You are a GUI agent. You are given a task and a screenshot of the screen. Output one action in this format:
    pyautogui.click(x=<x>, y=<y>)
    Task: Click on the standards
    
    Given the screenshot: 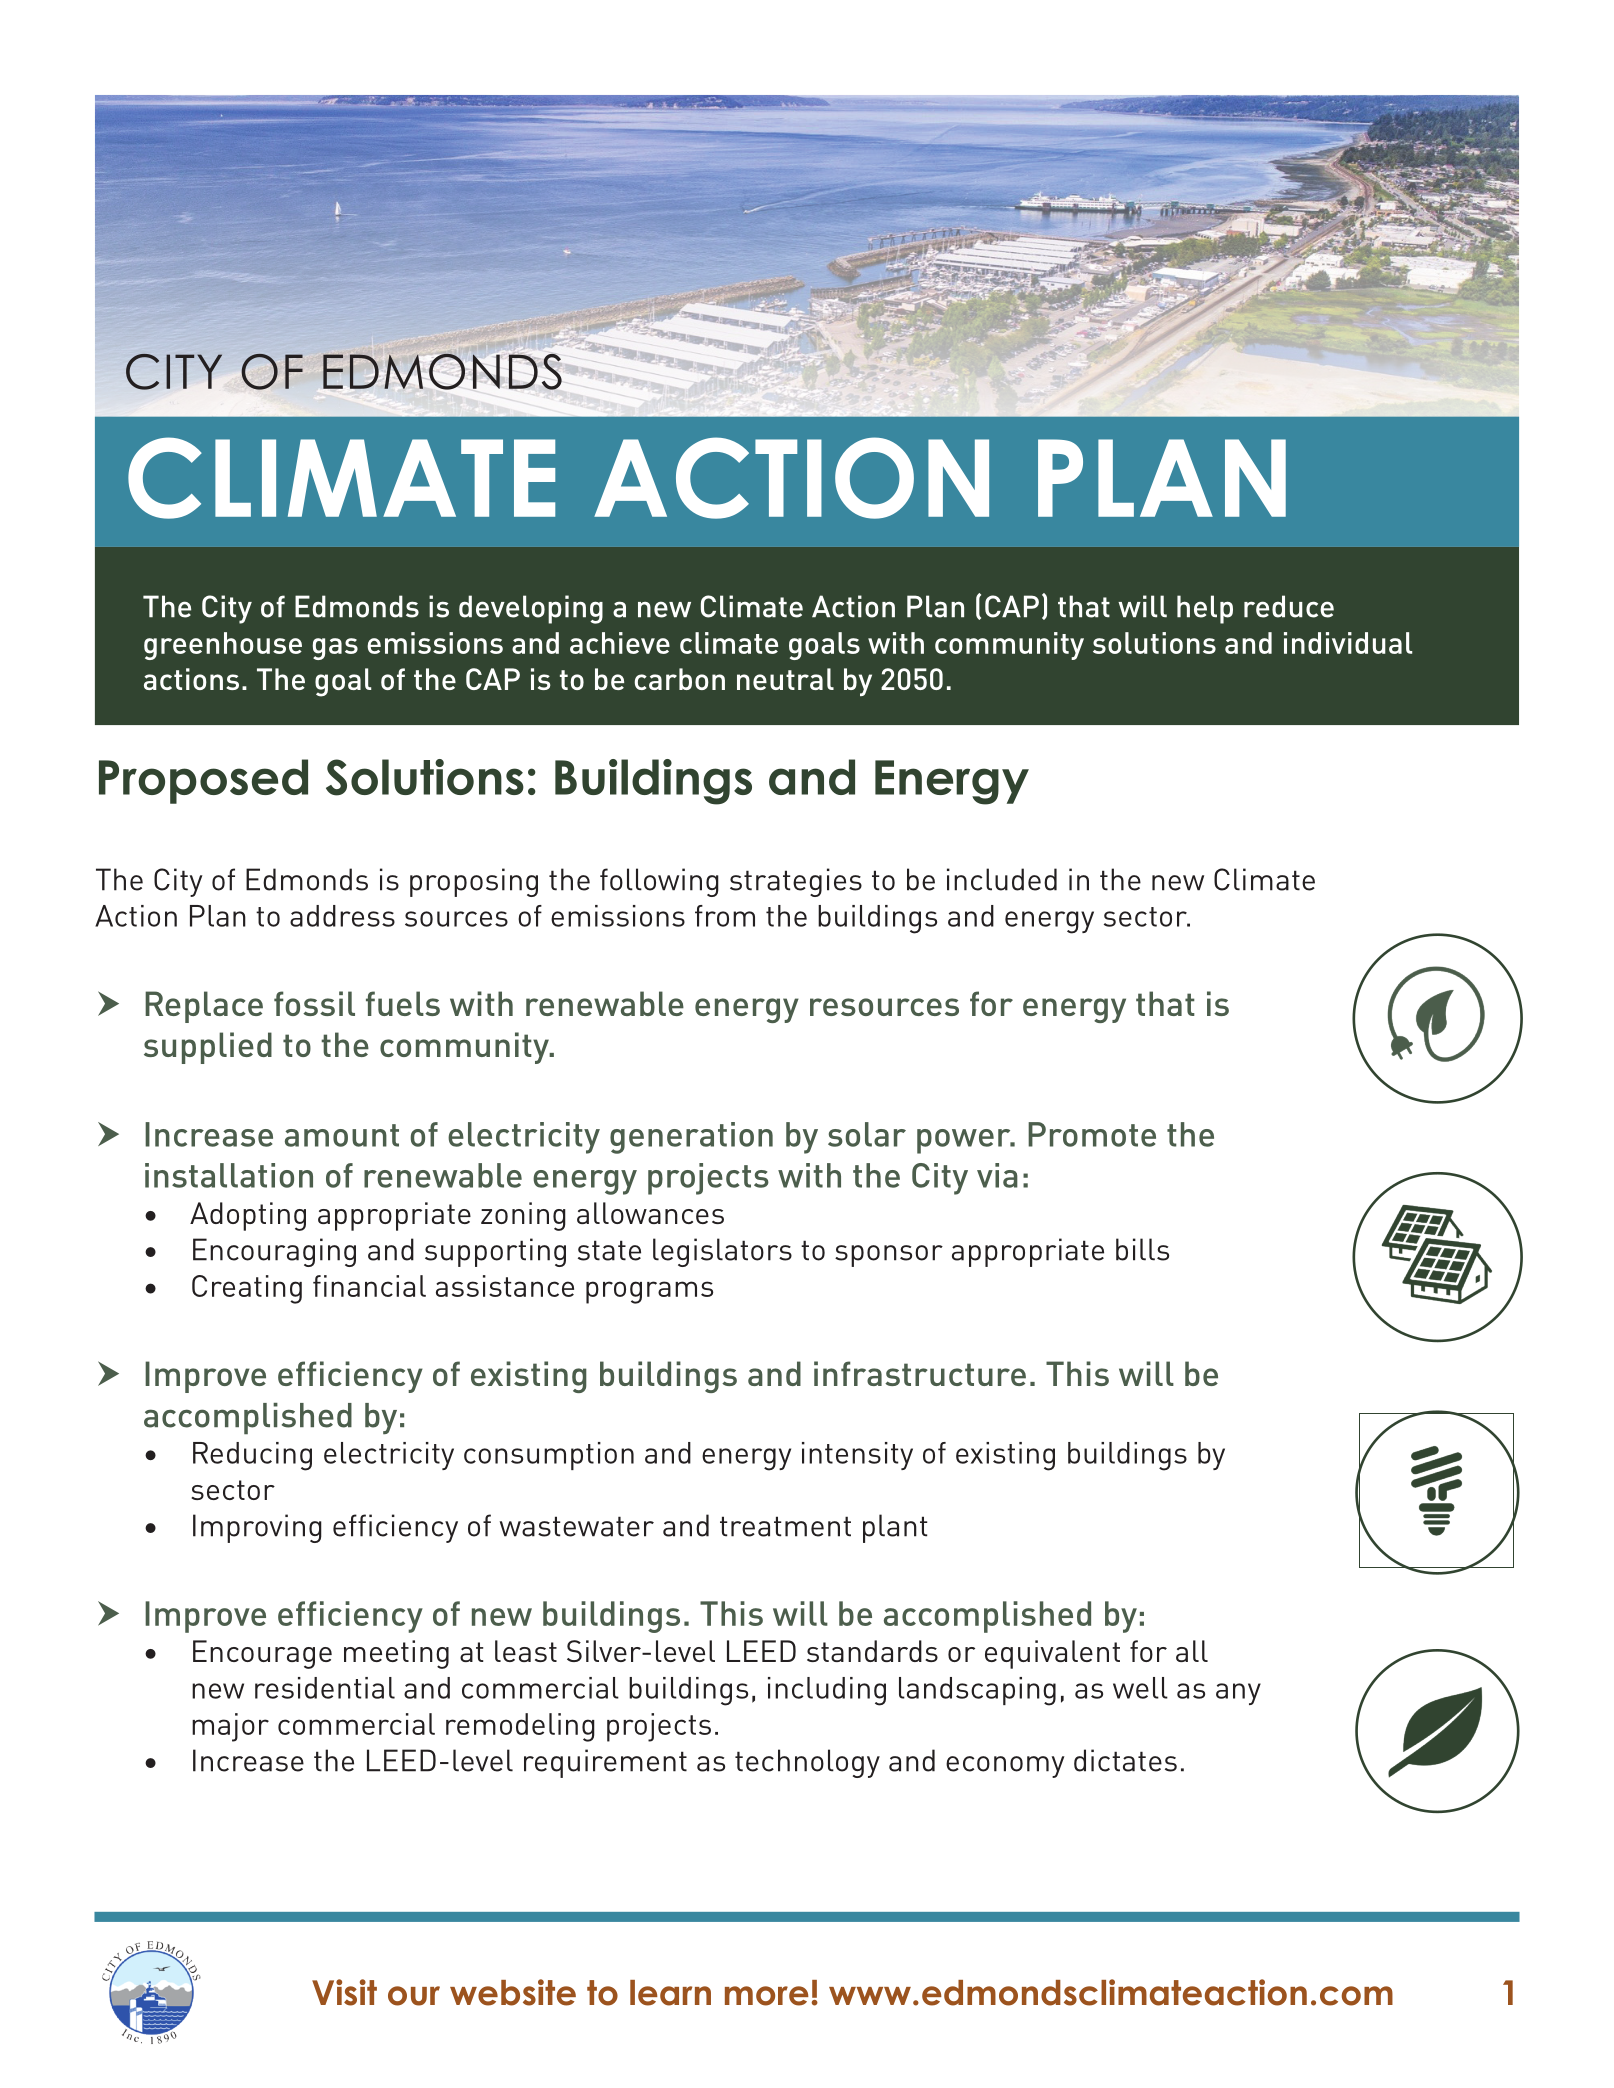 What is the action you would take?
    pyautogui.click(x=872, y=1651)
